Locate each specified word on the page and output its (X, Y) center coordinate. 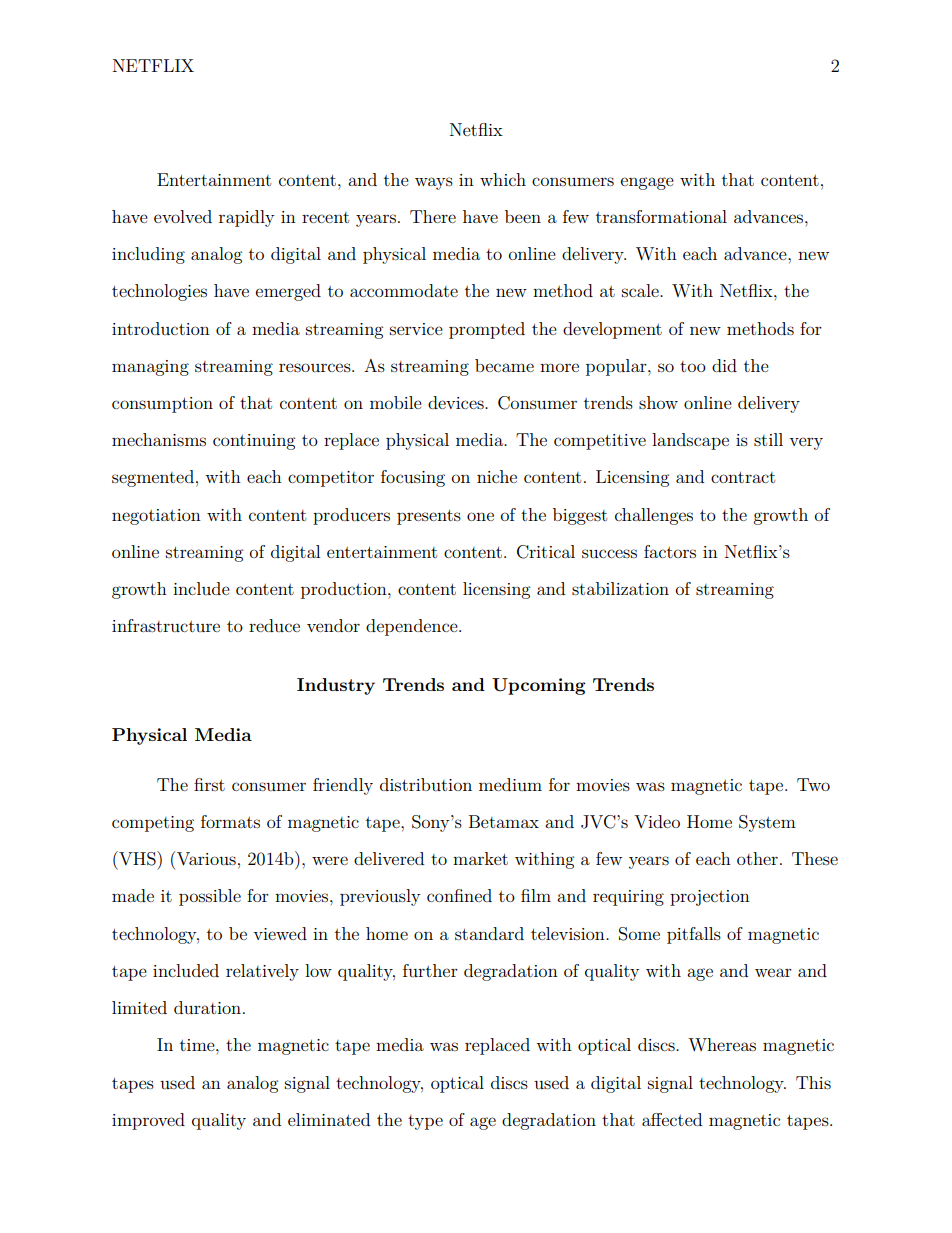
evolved (183, 216)
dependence (413, 627)
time (198, 1045)
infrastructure (166, 625)
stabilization (620, 588)
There (433, 216)
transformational (661, 216)
